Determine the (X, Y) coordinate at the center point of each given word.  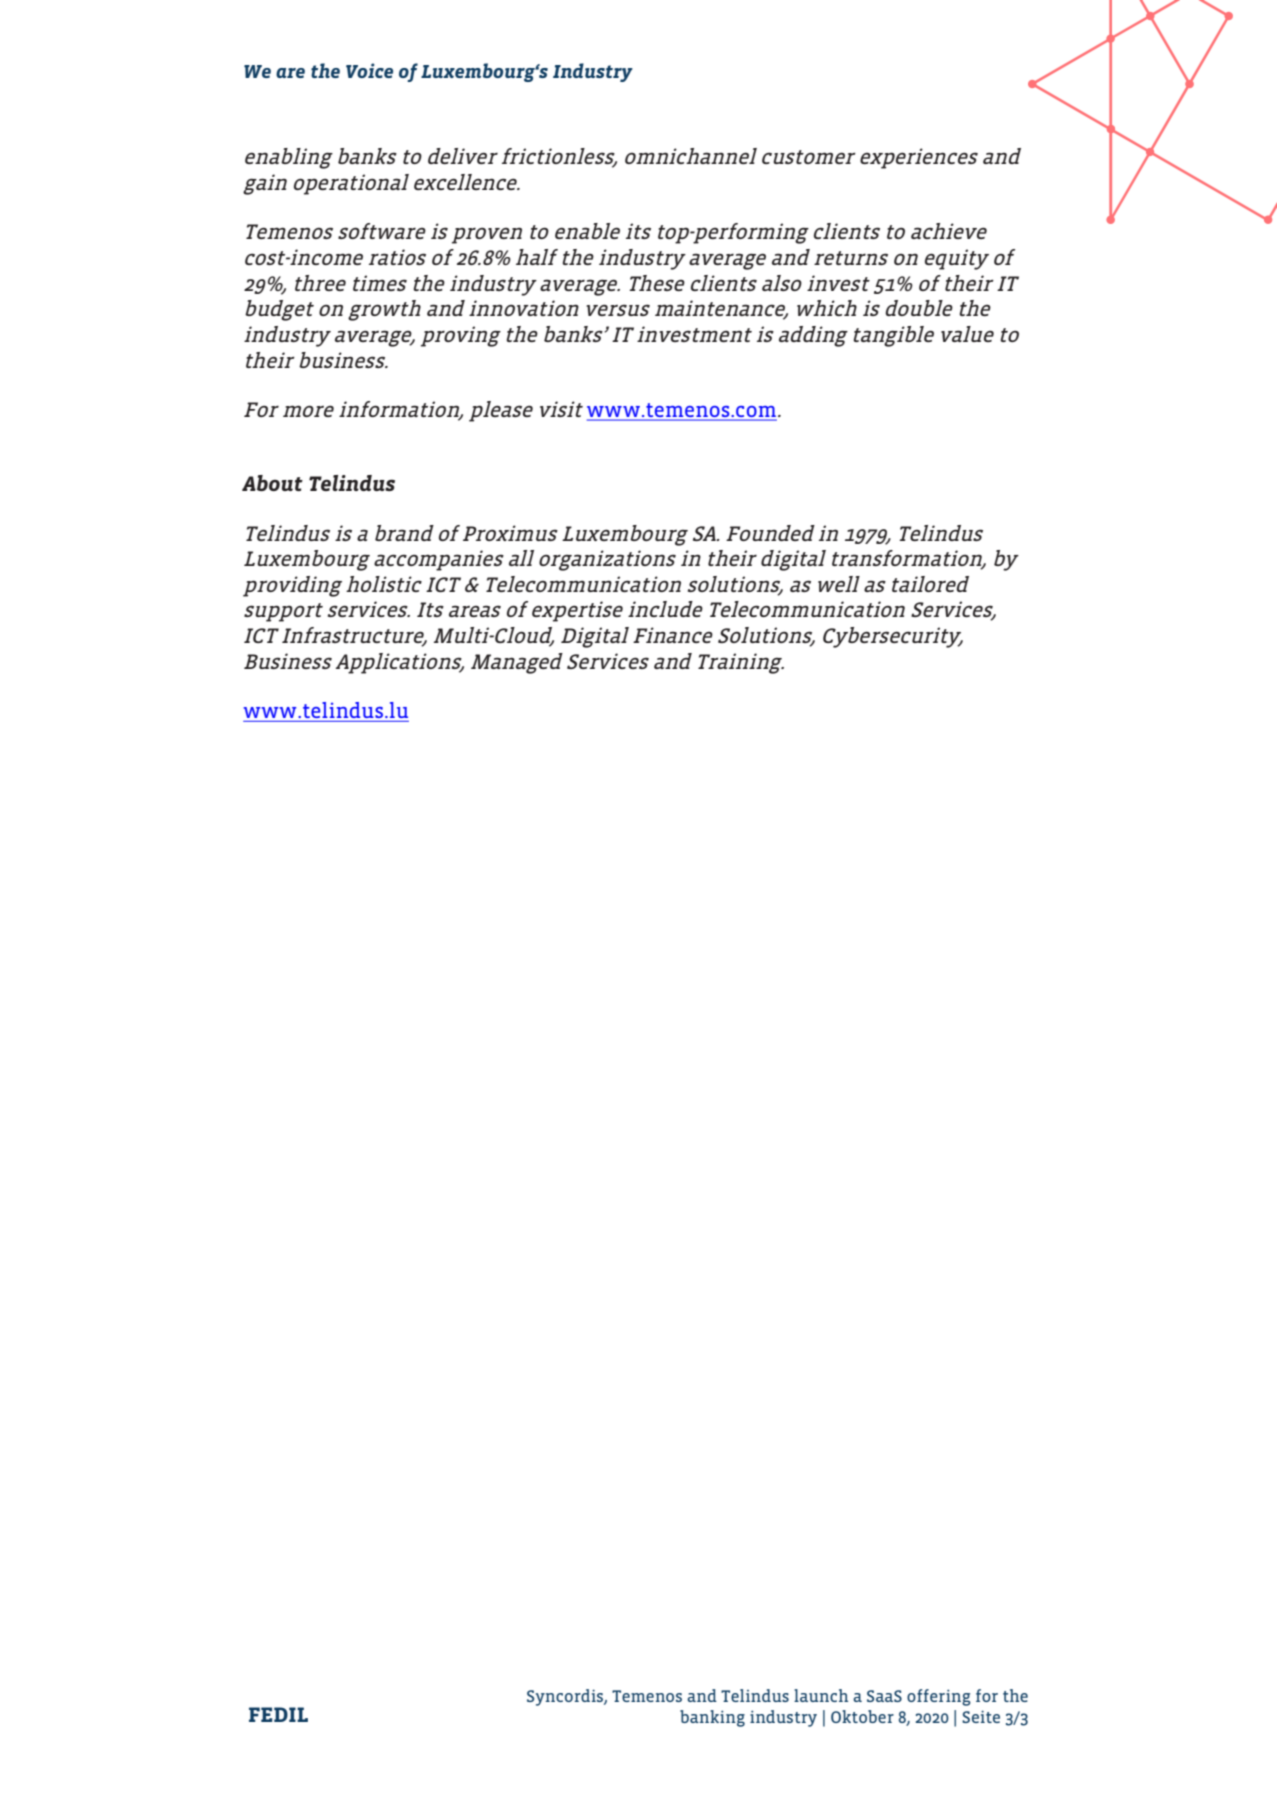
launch (821, 1695)
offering (939, 1697)
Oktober (862, 1716)
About (272, 483)
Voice (369, 70)
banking (712, 1718)
